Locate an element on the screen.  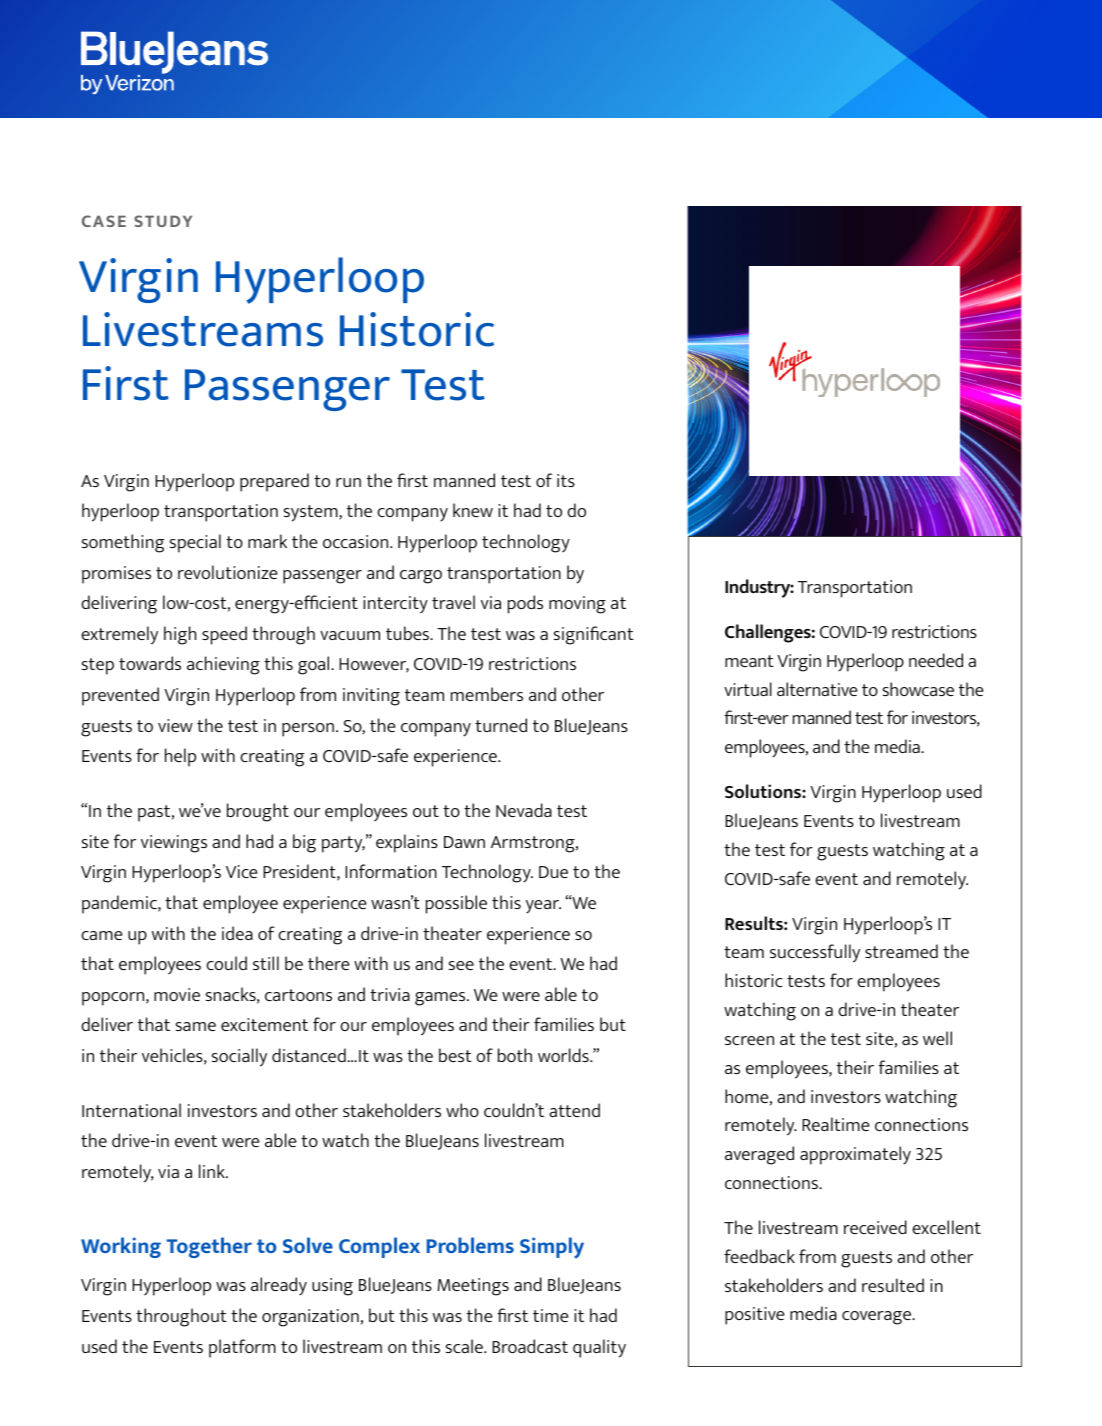
year is located at coordinates (543, 907).
